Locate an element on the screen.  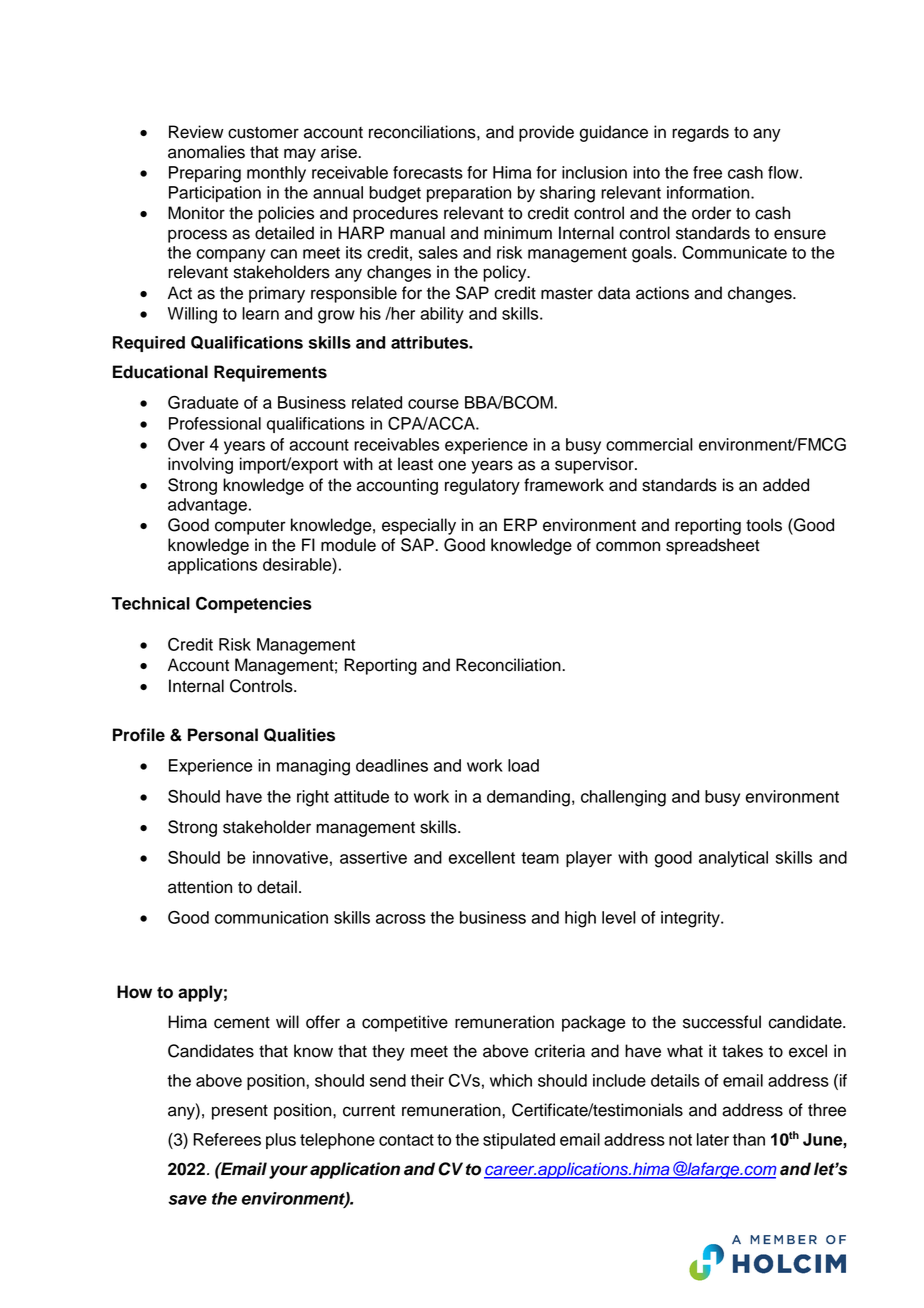
attention is located at coordinates (200, 887).
